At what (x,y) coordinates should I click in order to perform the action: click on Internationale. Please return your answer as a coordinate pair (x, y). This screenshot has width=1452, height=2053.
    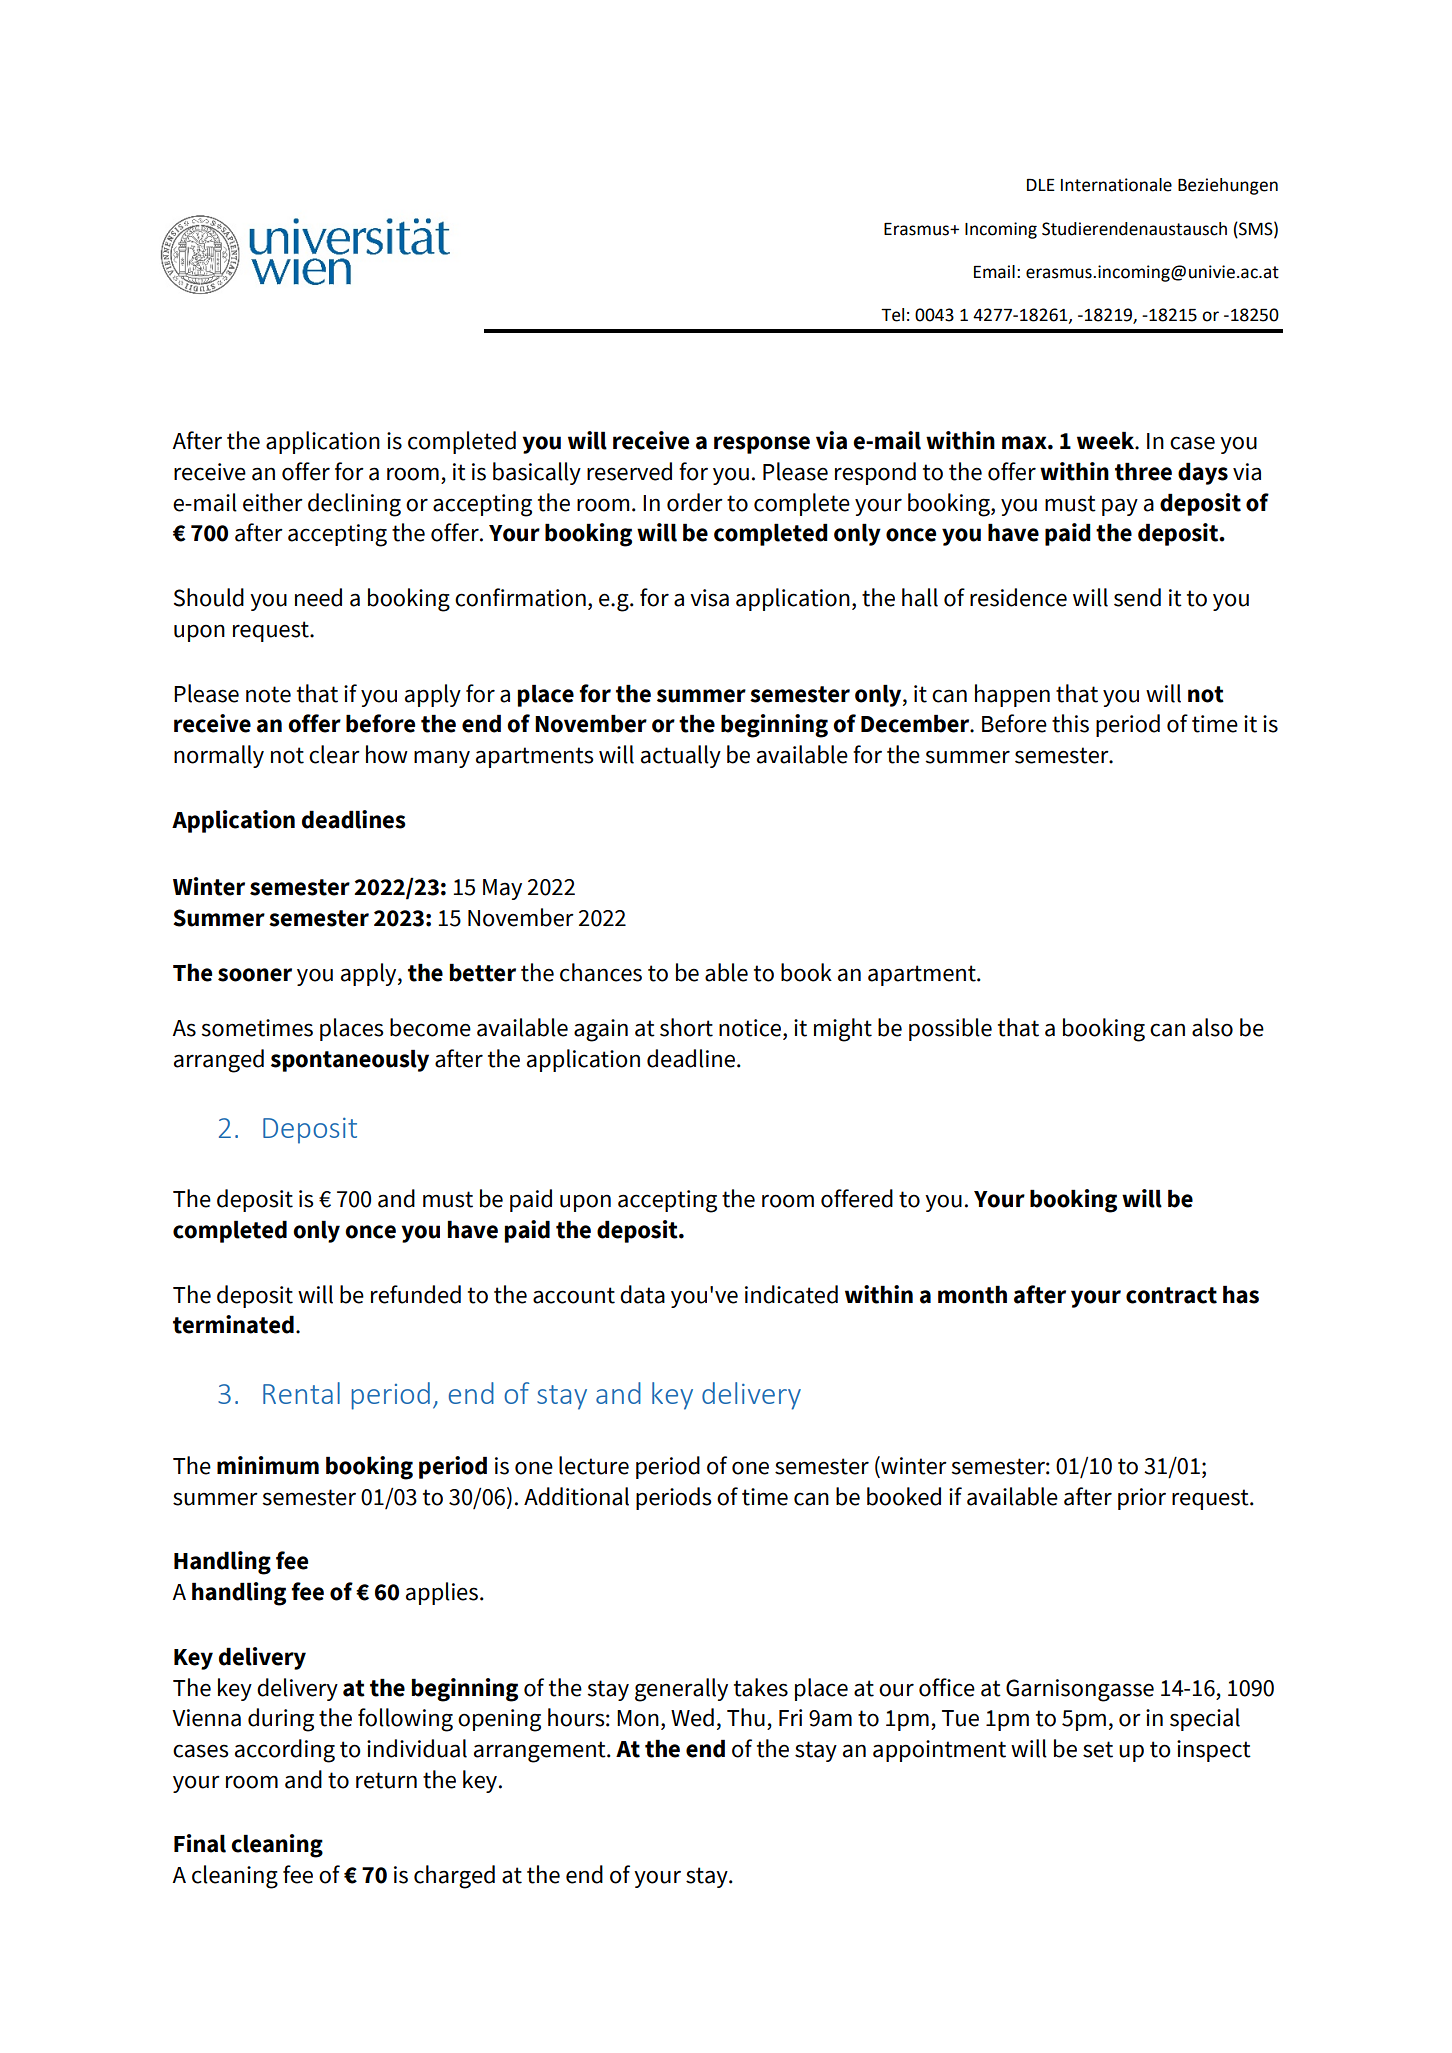
    Looking at the image, I should click on (1116, 185).
